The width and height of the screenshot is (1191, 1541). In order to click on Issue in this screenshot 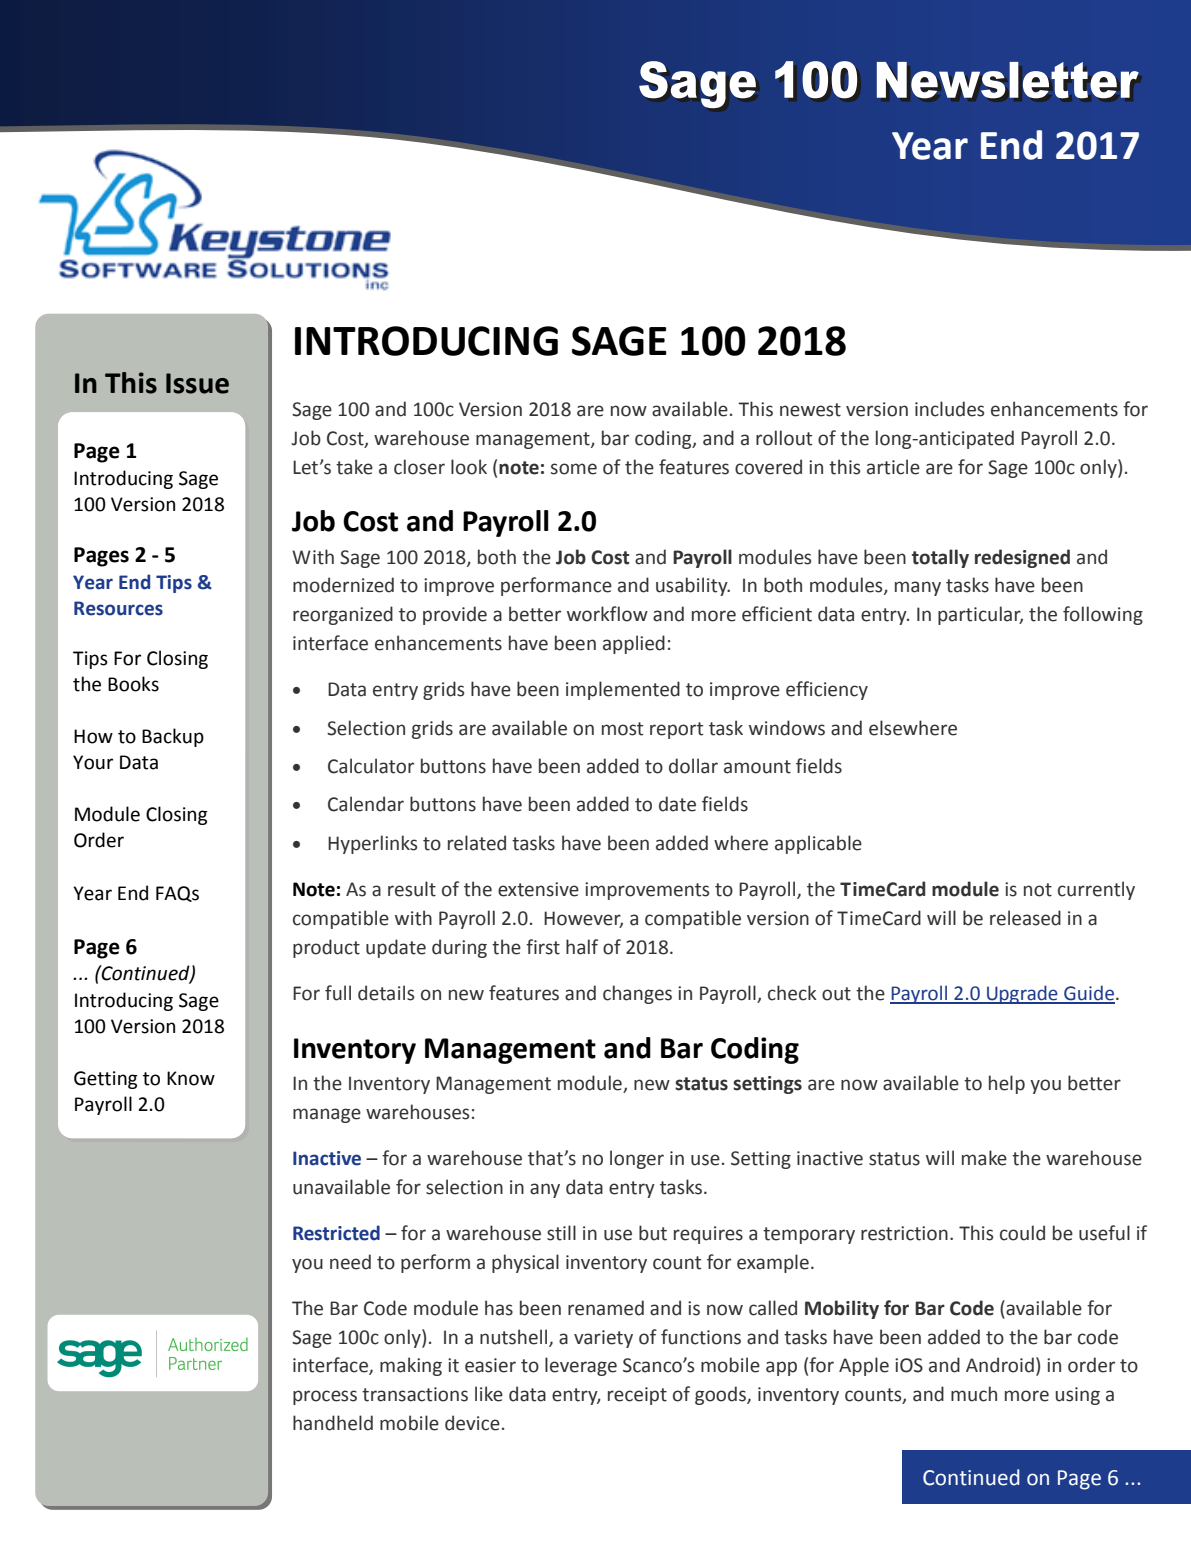, I will do `click(197, 383)`.
